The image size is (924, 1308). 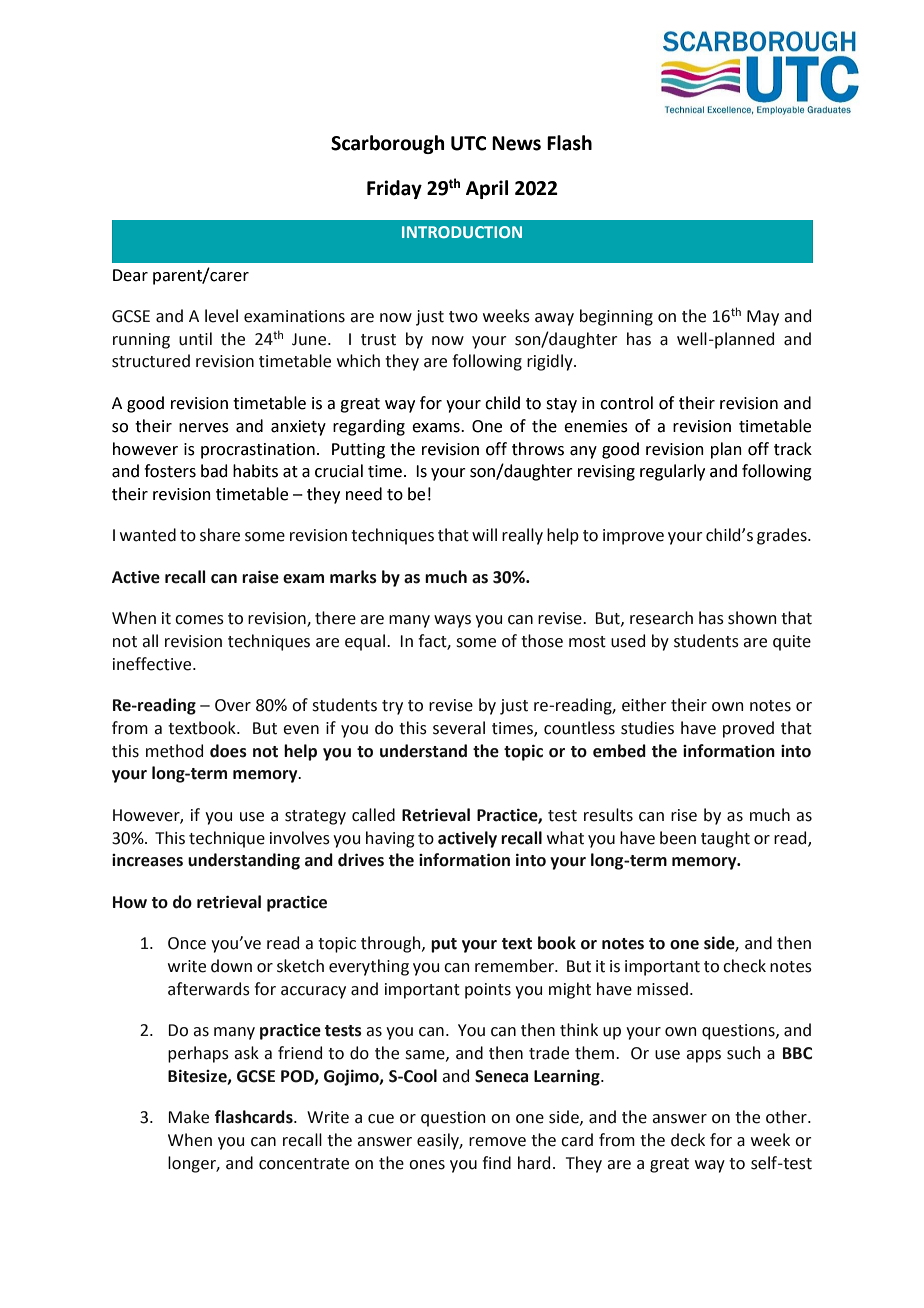 I want to click on Make, so click(x=188, y=1117).
